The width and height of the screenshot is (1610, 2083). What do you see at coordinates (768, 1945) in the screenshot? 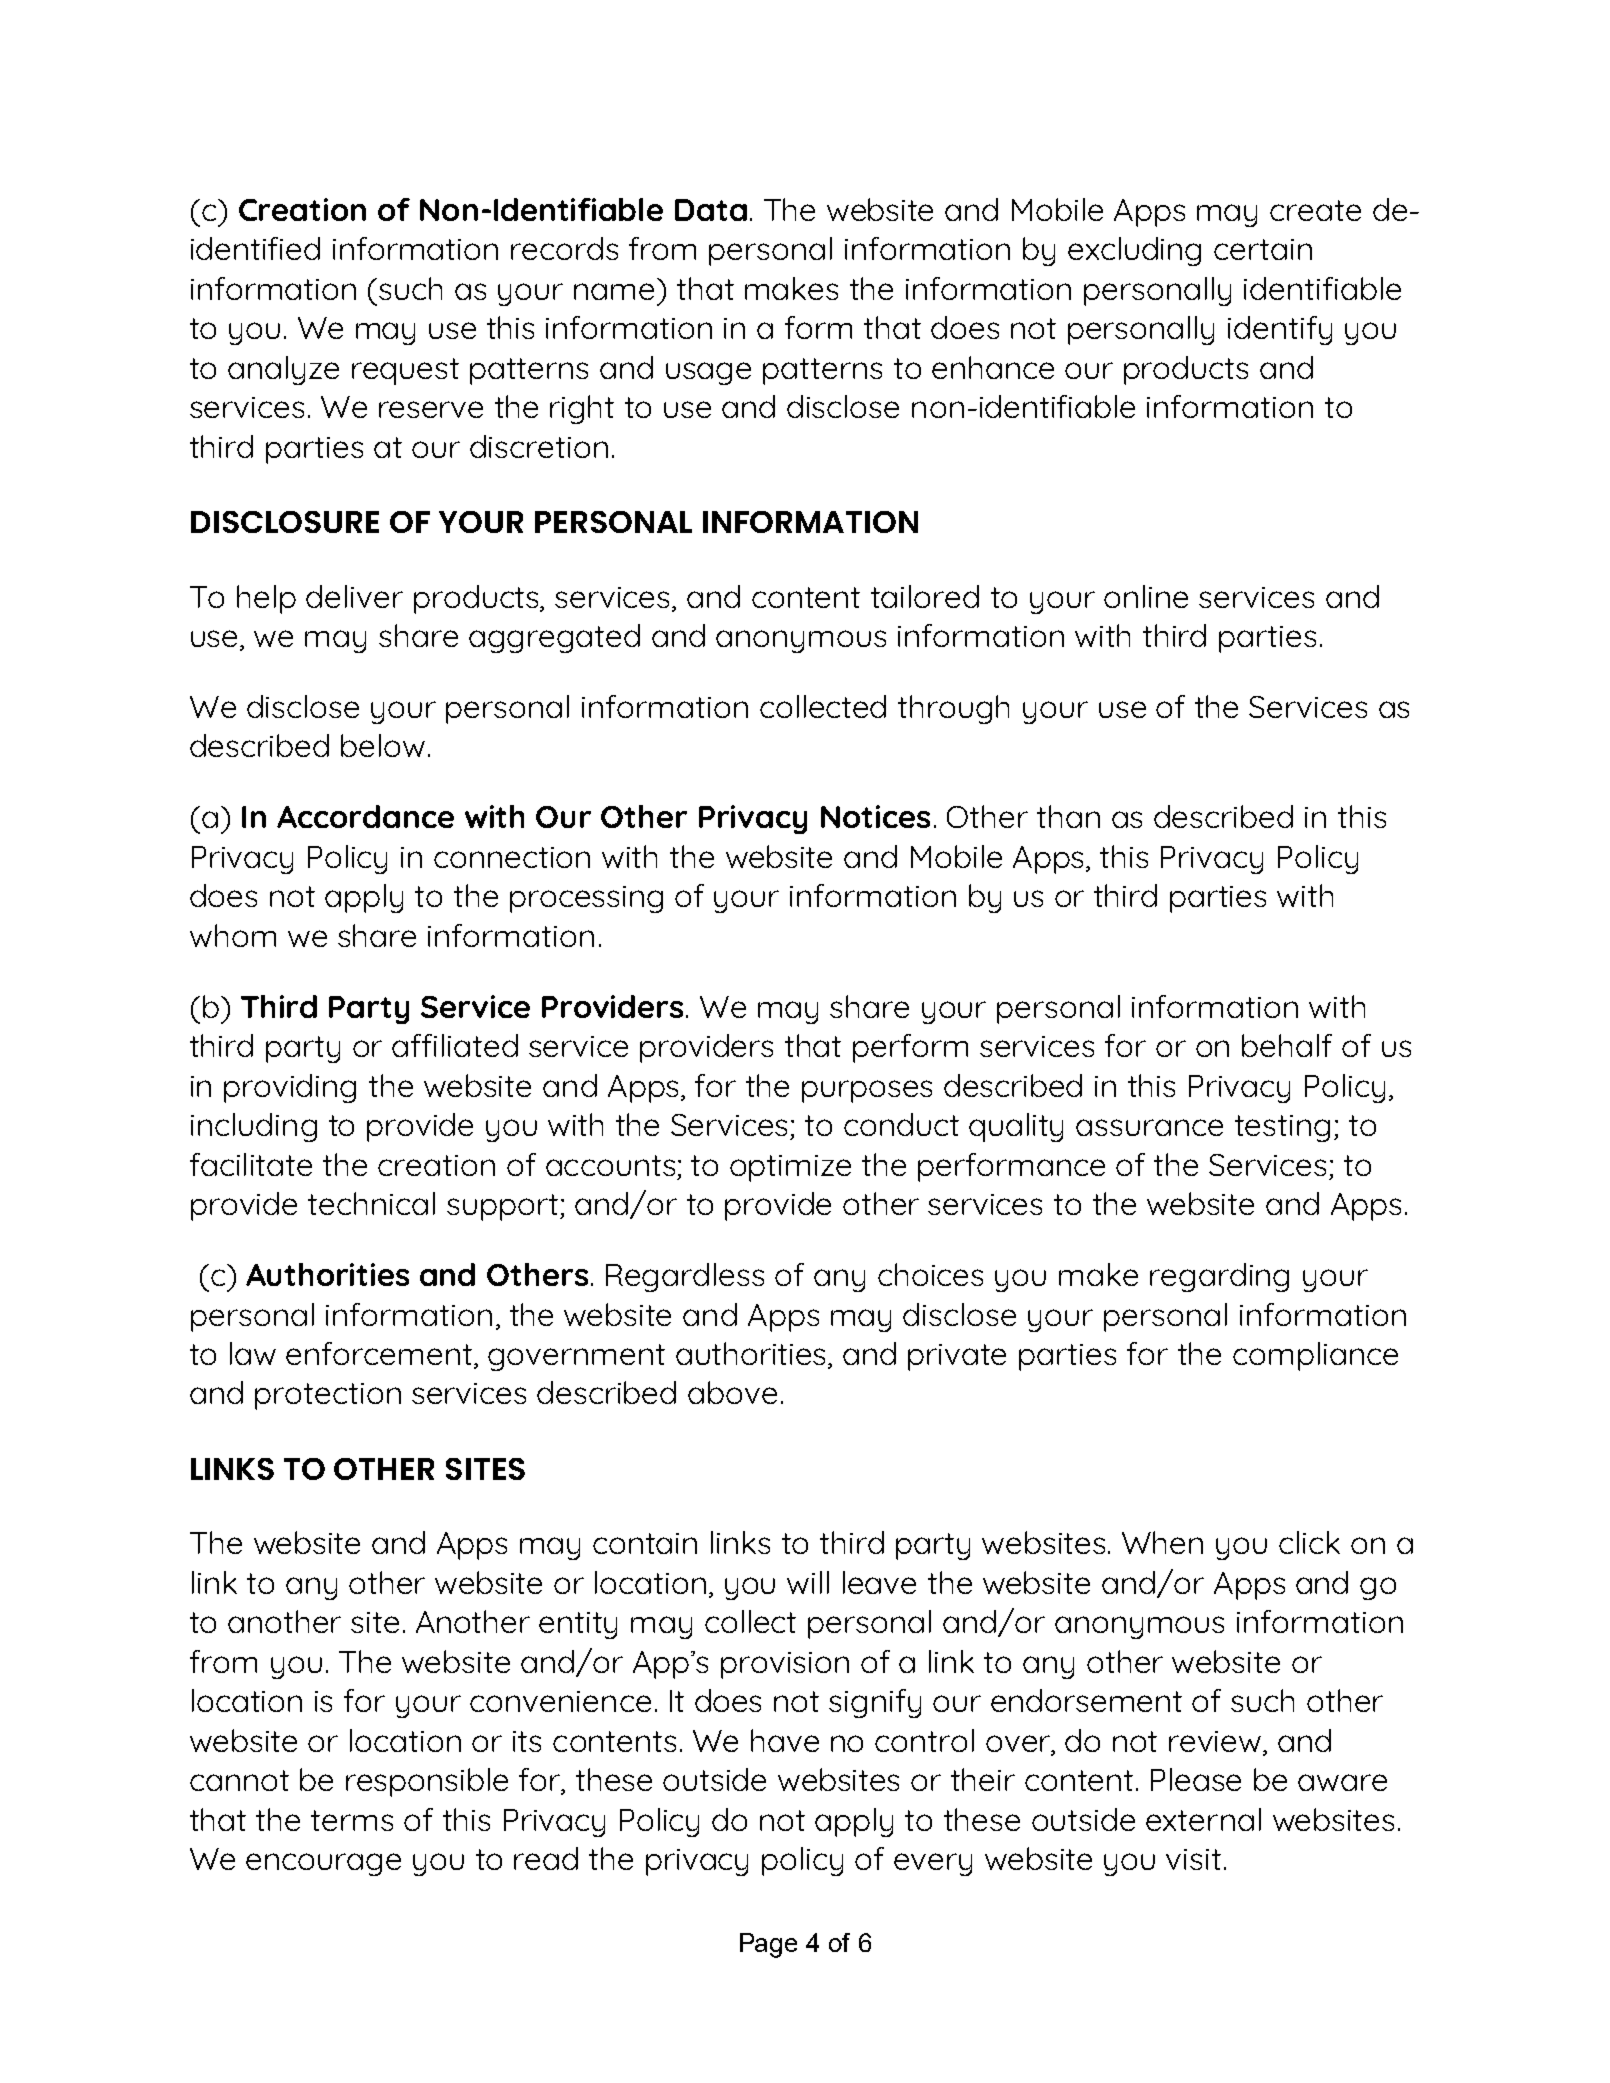
I see `Page` at bounding box center [768, 1945].
